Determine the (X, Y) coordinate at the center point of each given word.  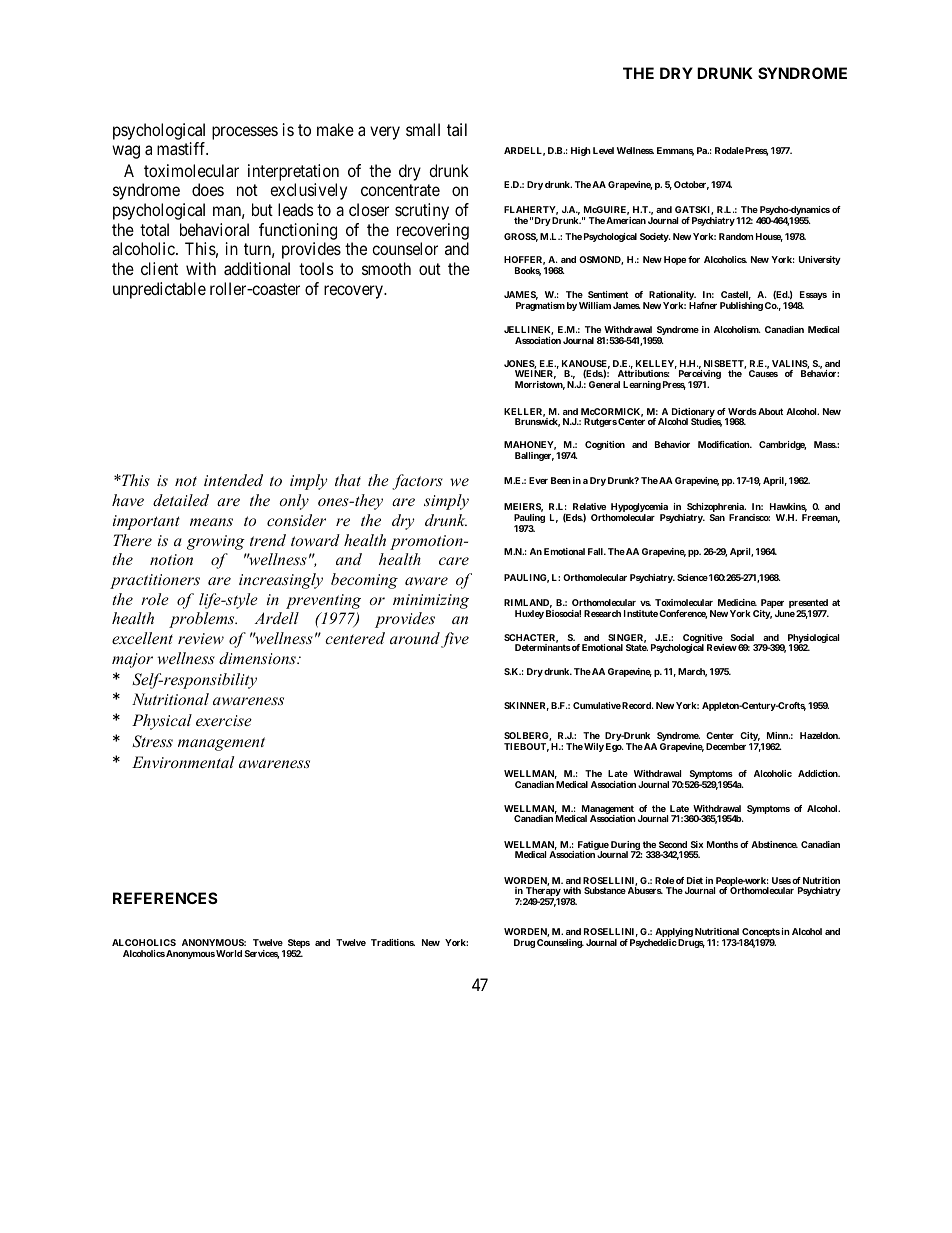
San (717, 517)
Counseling (560, 943)
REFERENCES (165, 898)
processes (245, 133)
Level (603, 150)
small (423, 129)
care (454, 561)
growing (216, 542)
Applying (674, 934)
